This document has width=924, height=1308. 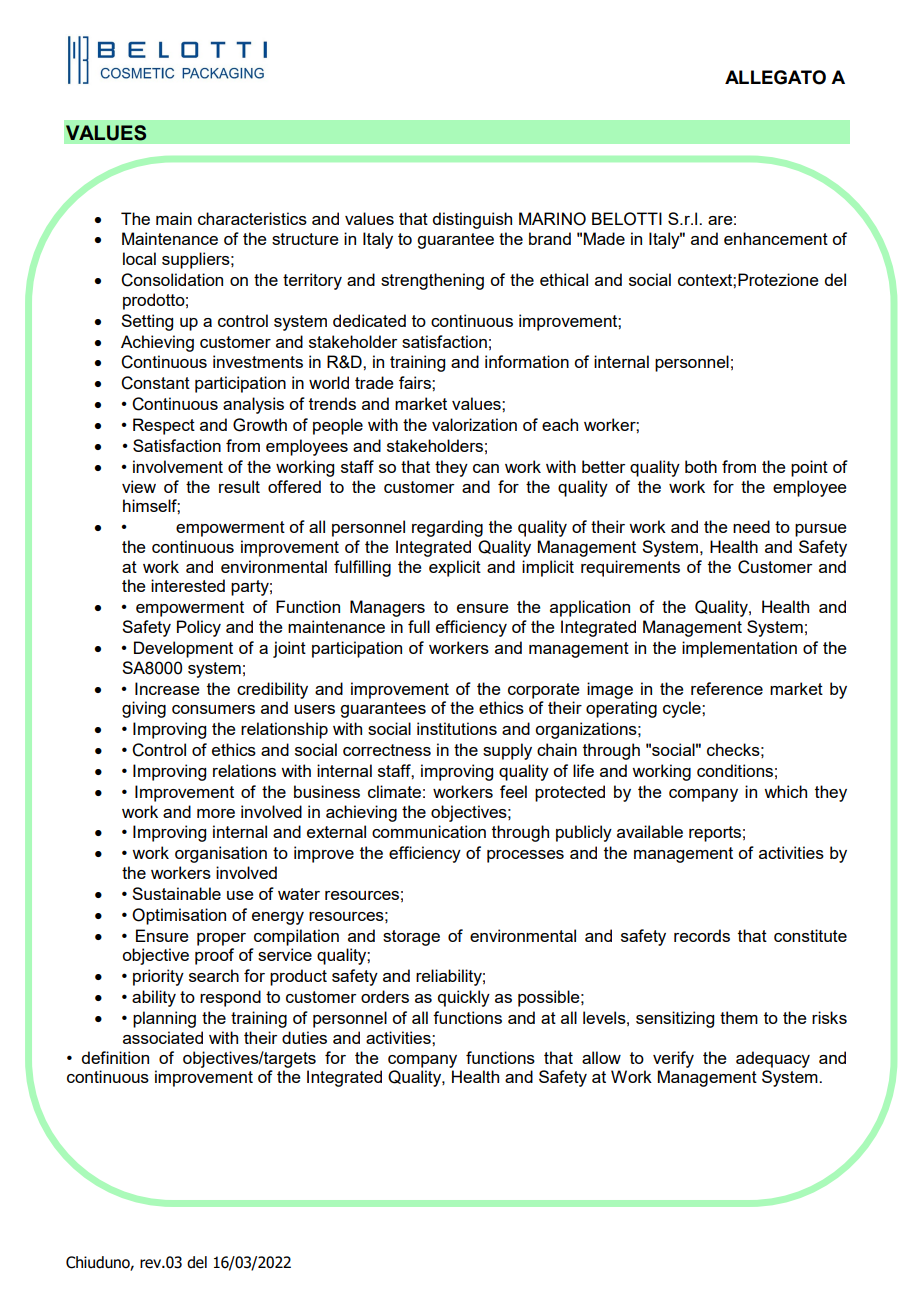 What do you see at coordinates (163, 1037) in the document?
I see `associated` at bounding box center [163, 1037].
